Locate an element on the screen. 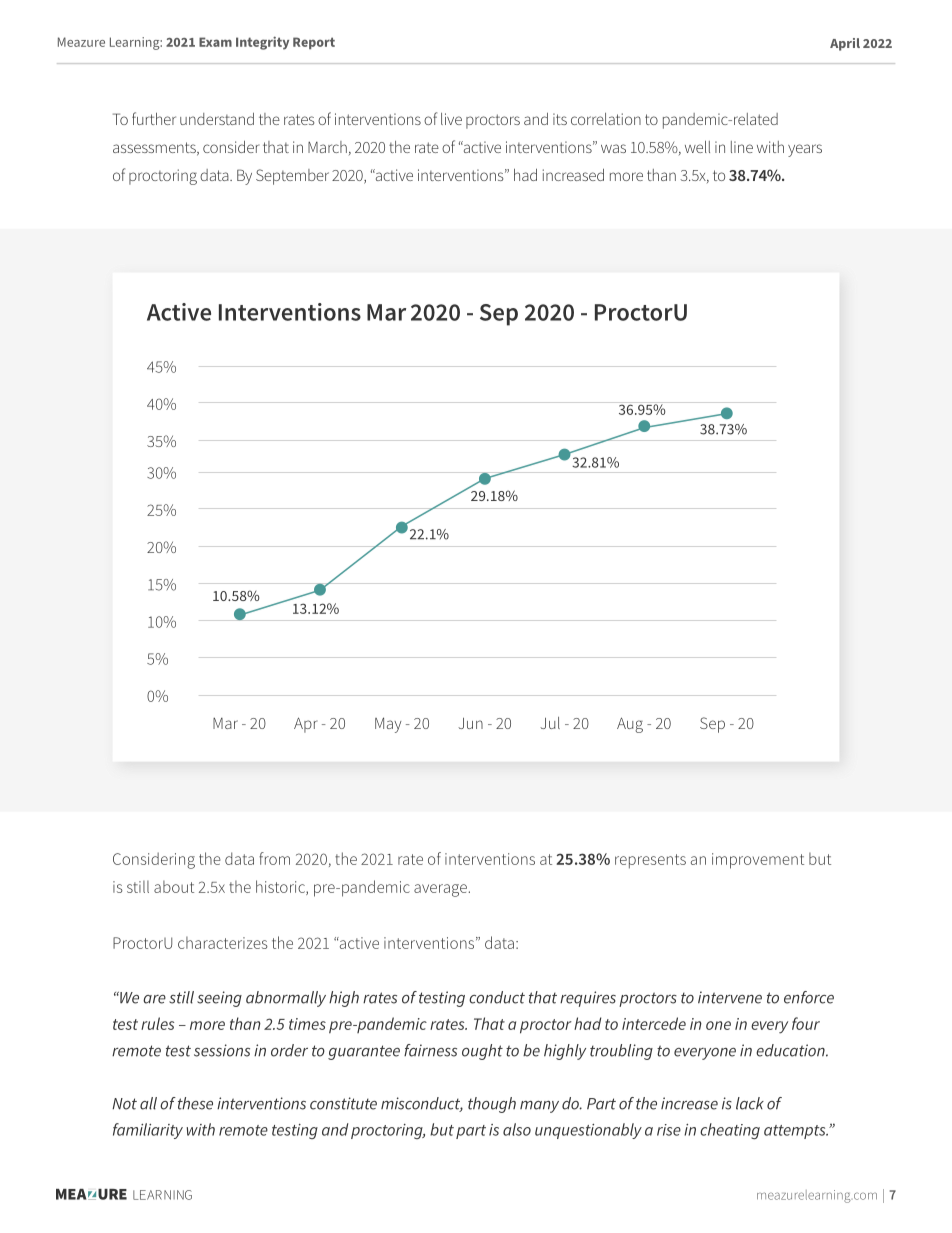 The width and height of the screenshot is (952, 1233). Exam is located at coordinates (215, 42).
